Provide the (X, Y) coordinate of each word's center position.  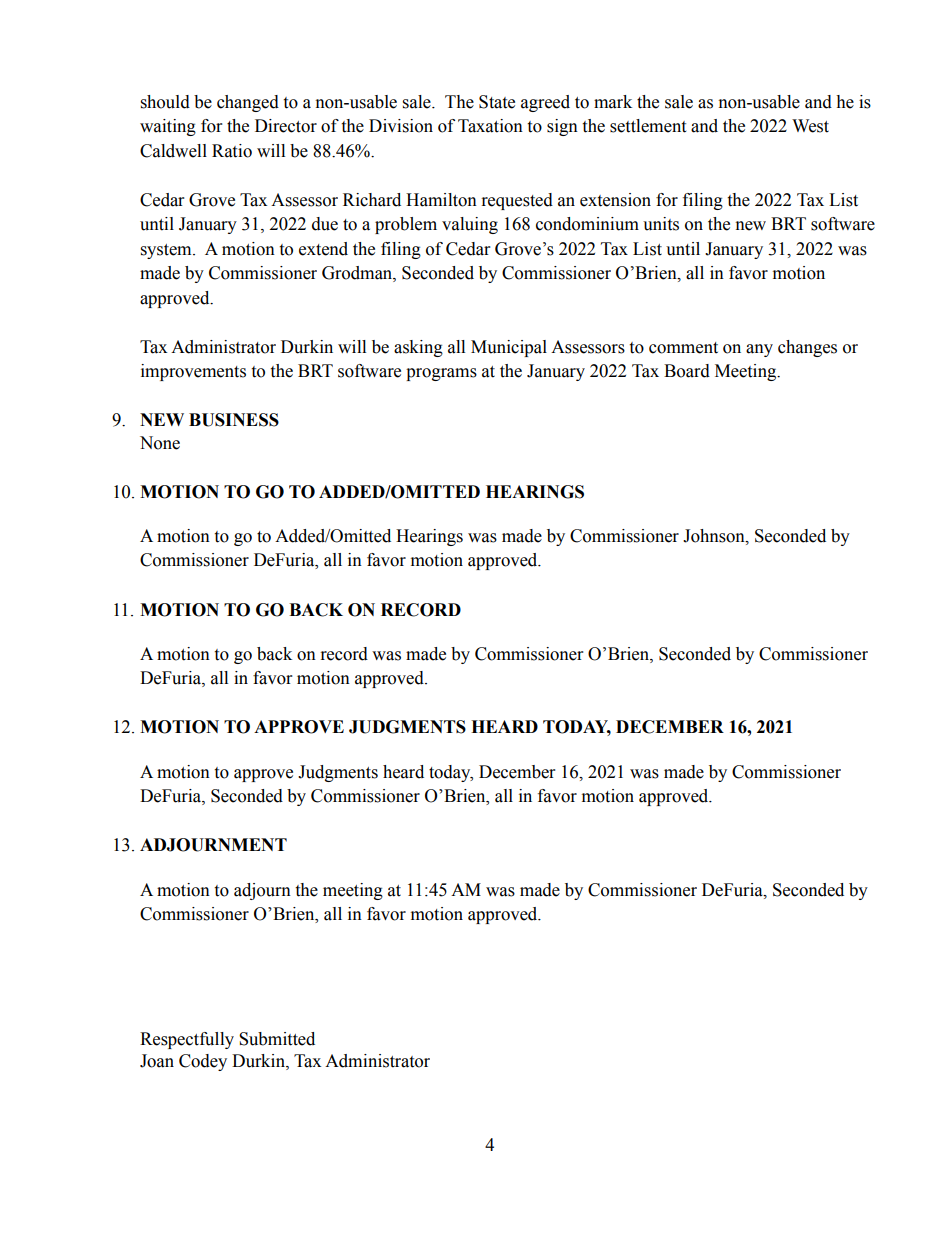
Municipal (509, 348)
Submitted (277, 1039)
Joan (157, 1061)
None (160, 443)
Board (687, 371)
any (759, 350)
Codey (203, 1062)
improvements (193, 372)
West (810, 126)
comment (683, 348)
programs (441, 374)
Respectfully (187, 1040)
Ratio (232, 151)
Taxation (490, 126)
